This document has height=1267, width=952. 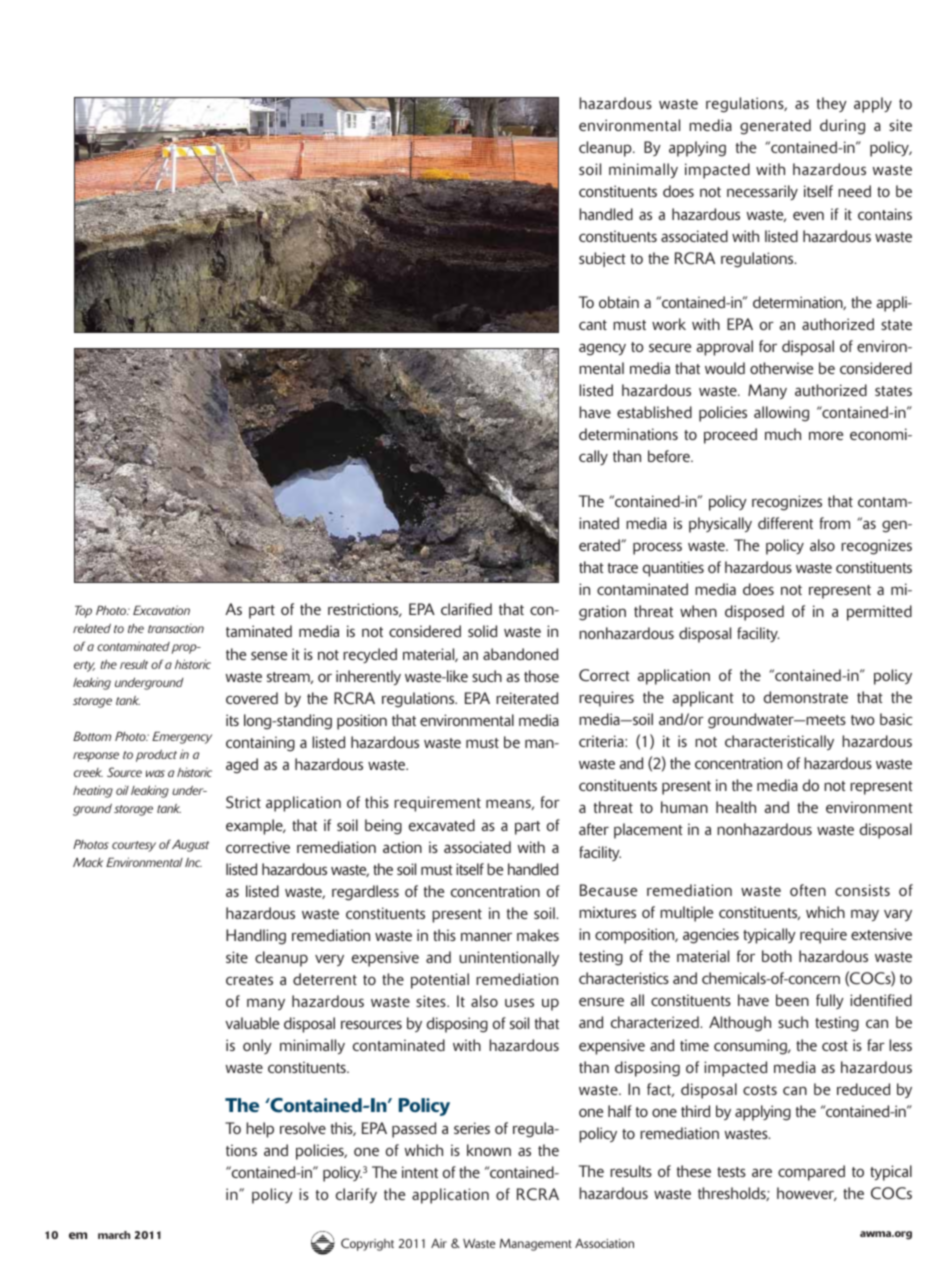 What do you see at coordinates (842, 127) in the document?
I see `during` at bounding box center [842, 127].
